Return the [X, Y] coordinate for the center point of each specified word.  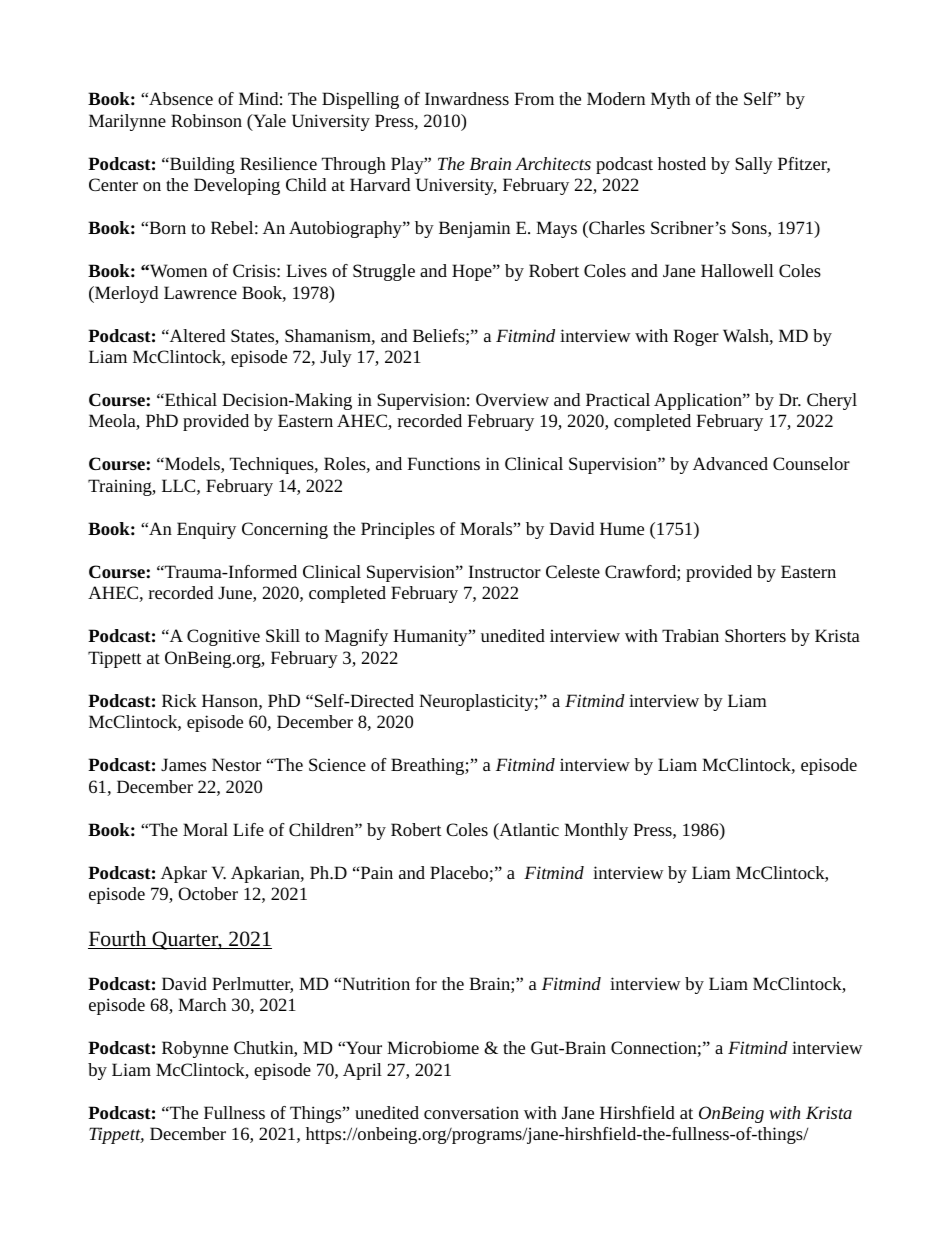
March [202, 1004]
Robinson [206, 120]
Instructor [505, 571]
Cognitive [223, 637]
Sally [754, 165]
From [534, 98]
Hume [622, 528]
